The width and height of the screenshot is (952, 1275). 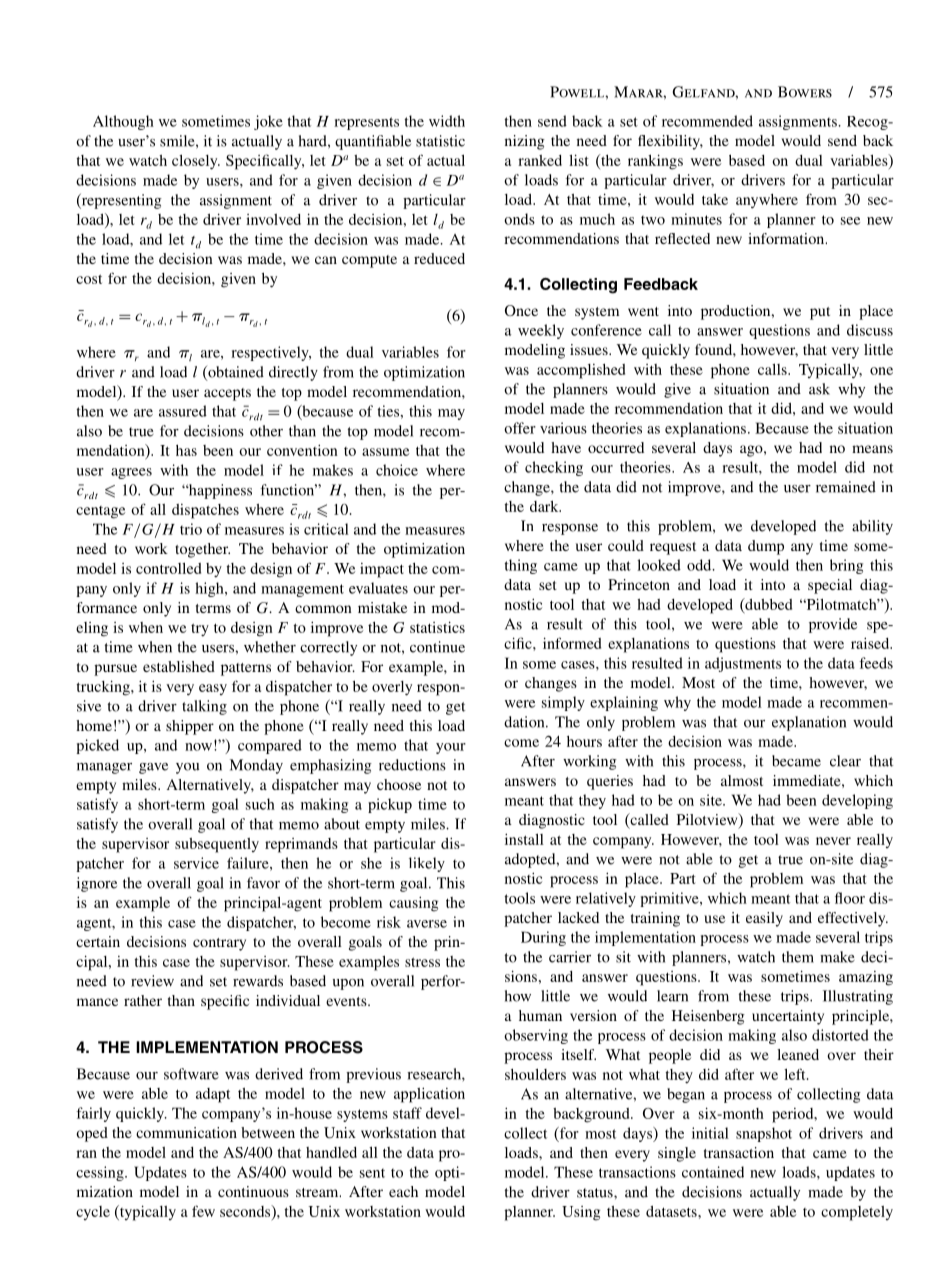 I want to click on continue, so click(x=437, y=647).
